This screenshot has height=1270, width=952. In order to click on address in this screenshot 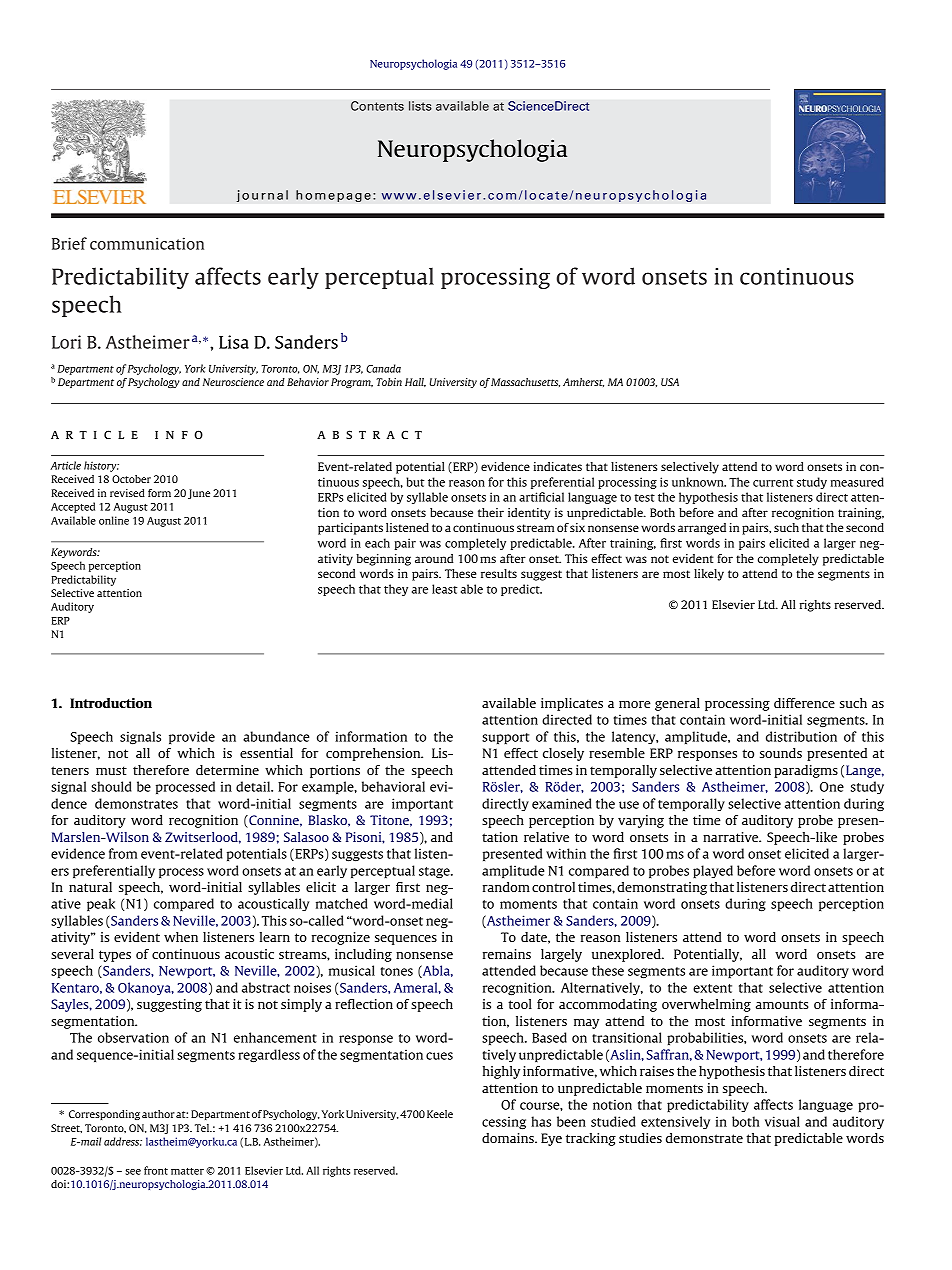, I will do `click(123, 1141)`.
